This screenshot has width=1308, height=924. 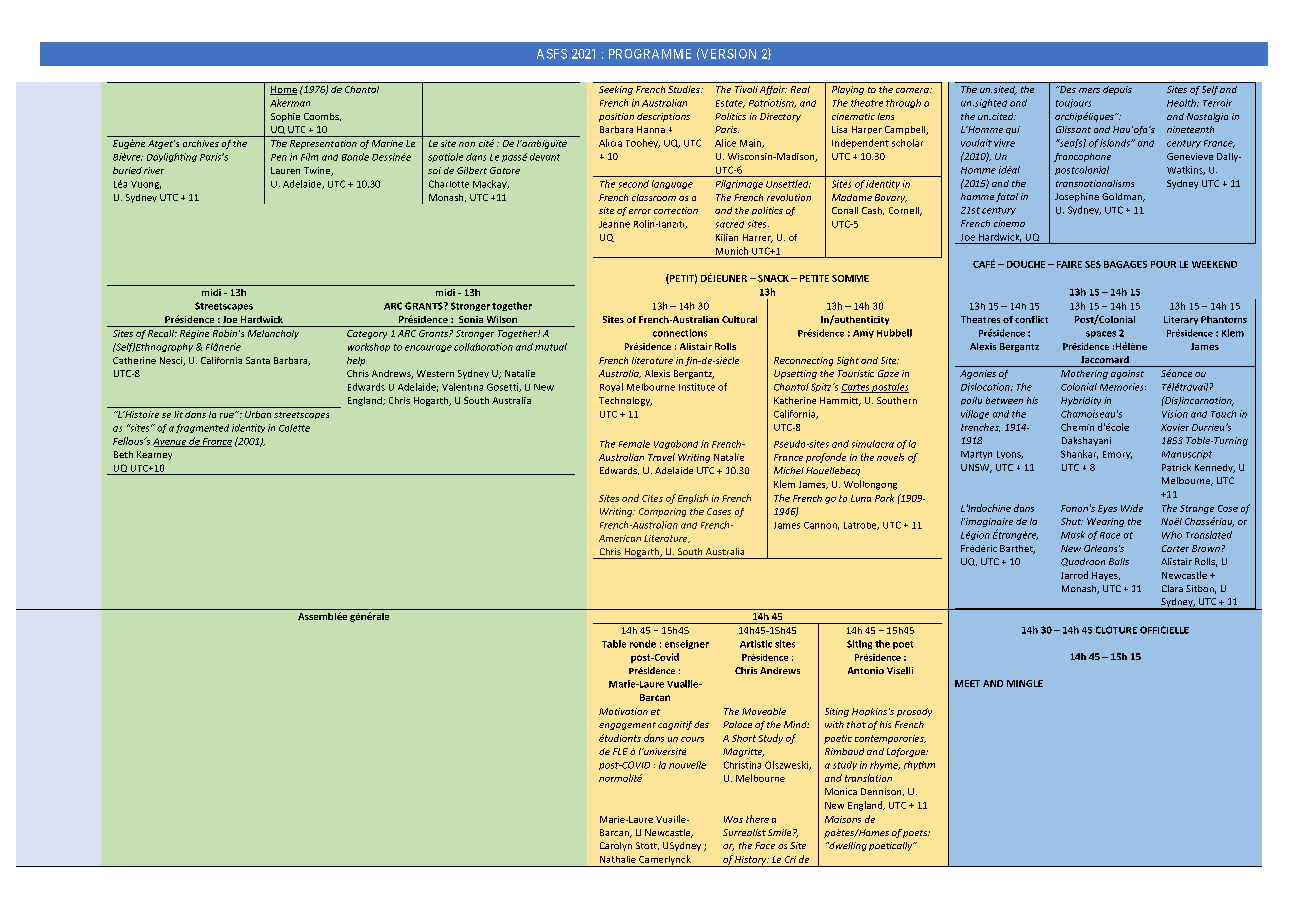 I want to click on Shankar, so click(x=1079, y=454).
